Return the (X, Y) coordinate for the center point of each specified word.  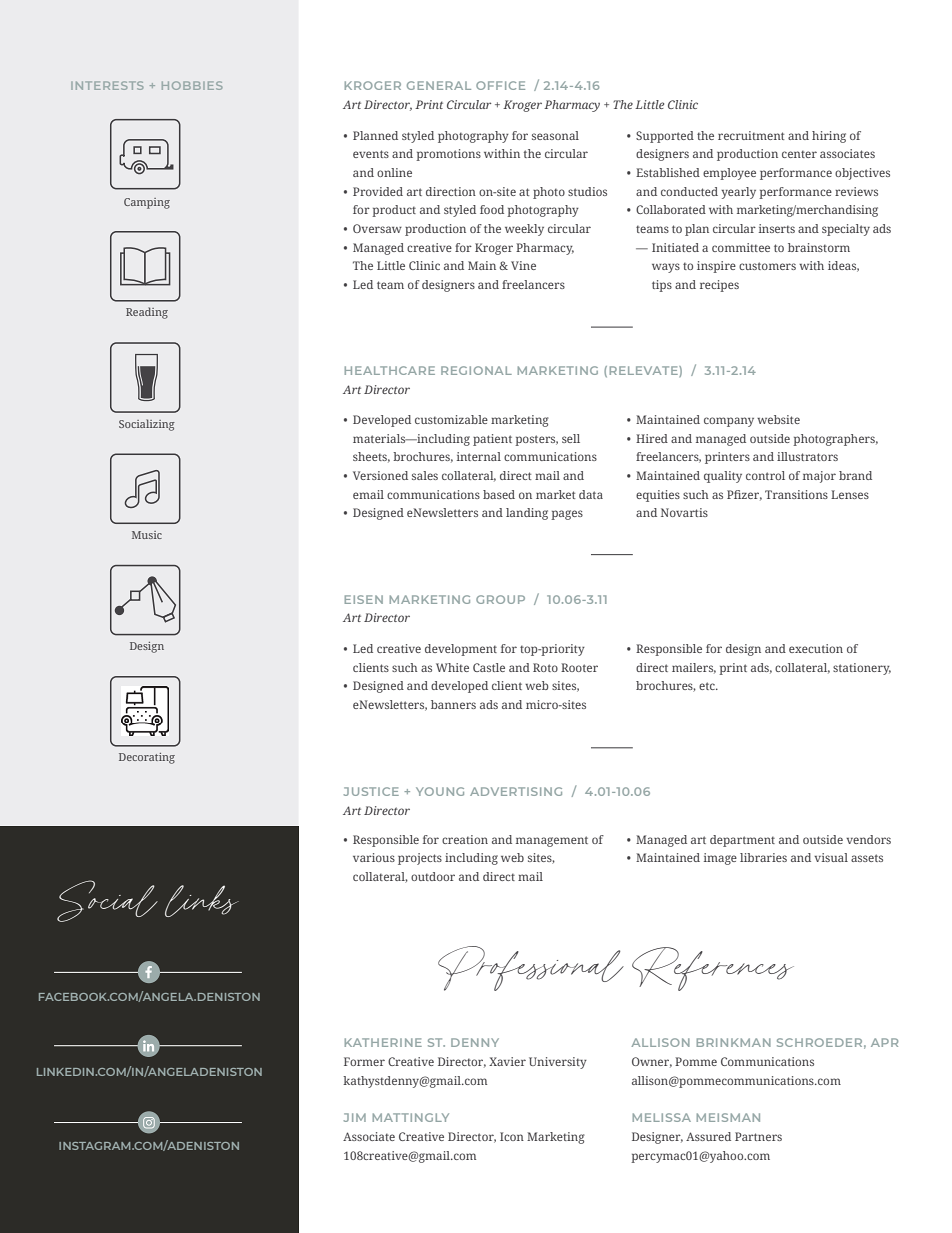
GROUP (500, 599)
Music (147, 535)
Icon (512, 1136)
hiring (829, 137)
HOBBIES (192, 85)
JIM (355, 1117)
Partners (758, 1136)
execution (816, 648)
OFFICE (500, 85)
